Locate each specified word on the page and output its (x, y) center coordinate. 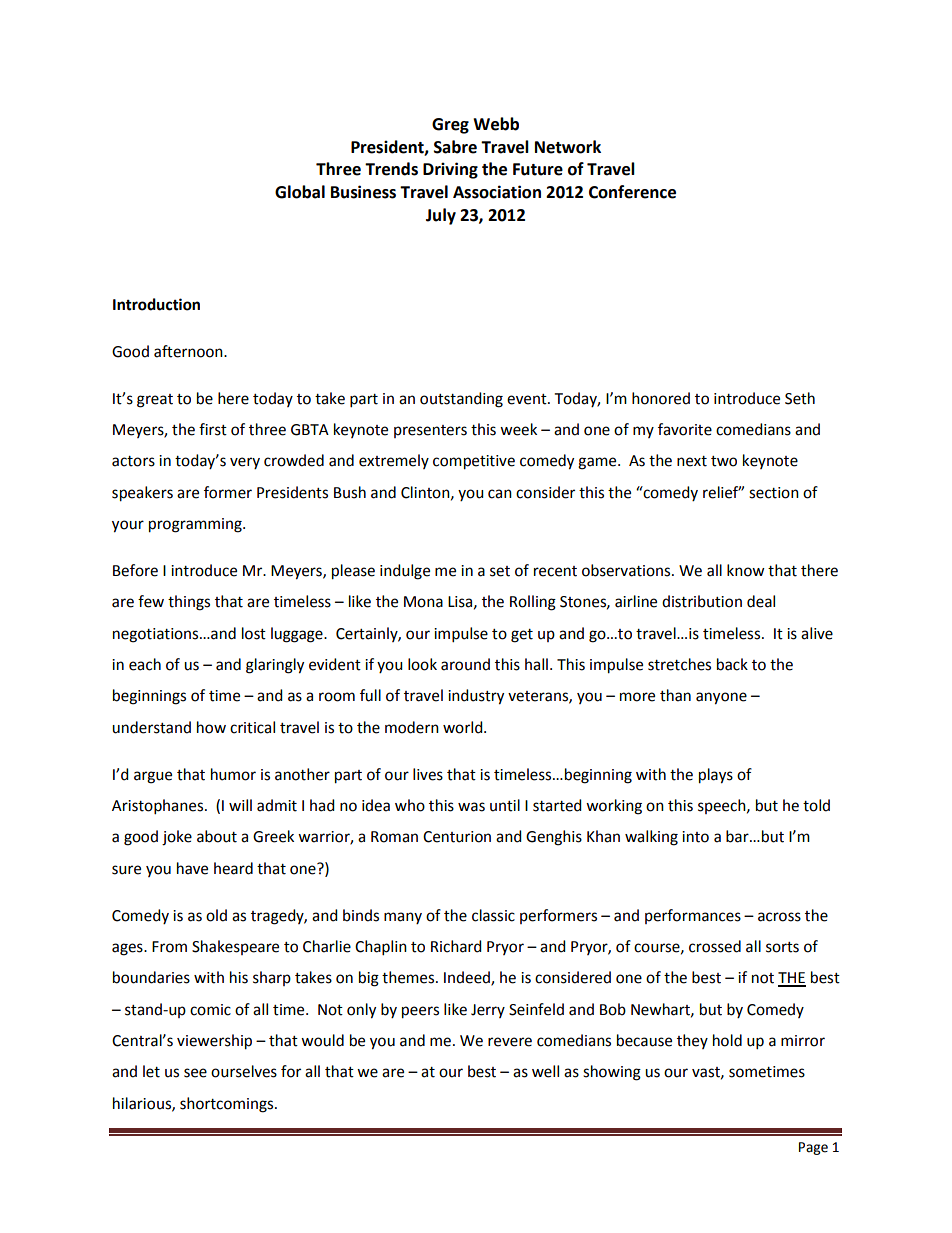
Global (300, 192)
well (545, 1071)
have (192, 868)
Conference (632, 192)
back (732, 664)
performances (693, 916)
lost (254, 633)
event (528, 399)
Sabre (455, 147)
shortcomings (228, 1105)
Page (813, 1148)
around (465, 664)
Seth (800, 398)
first (213, 429)
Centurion (457, 837)
